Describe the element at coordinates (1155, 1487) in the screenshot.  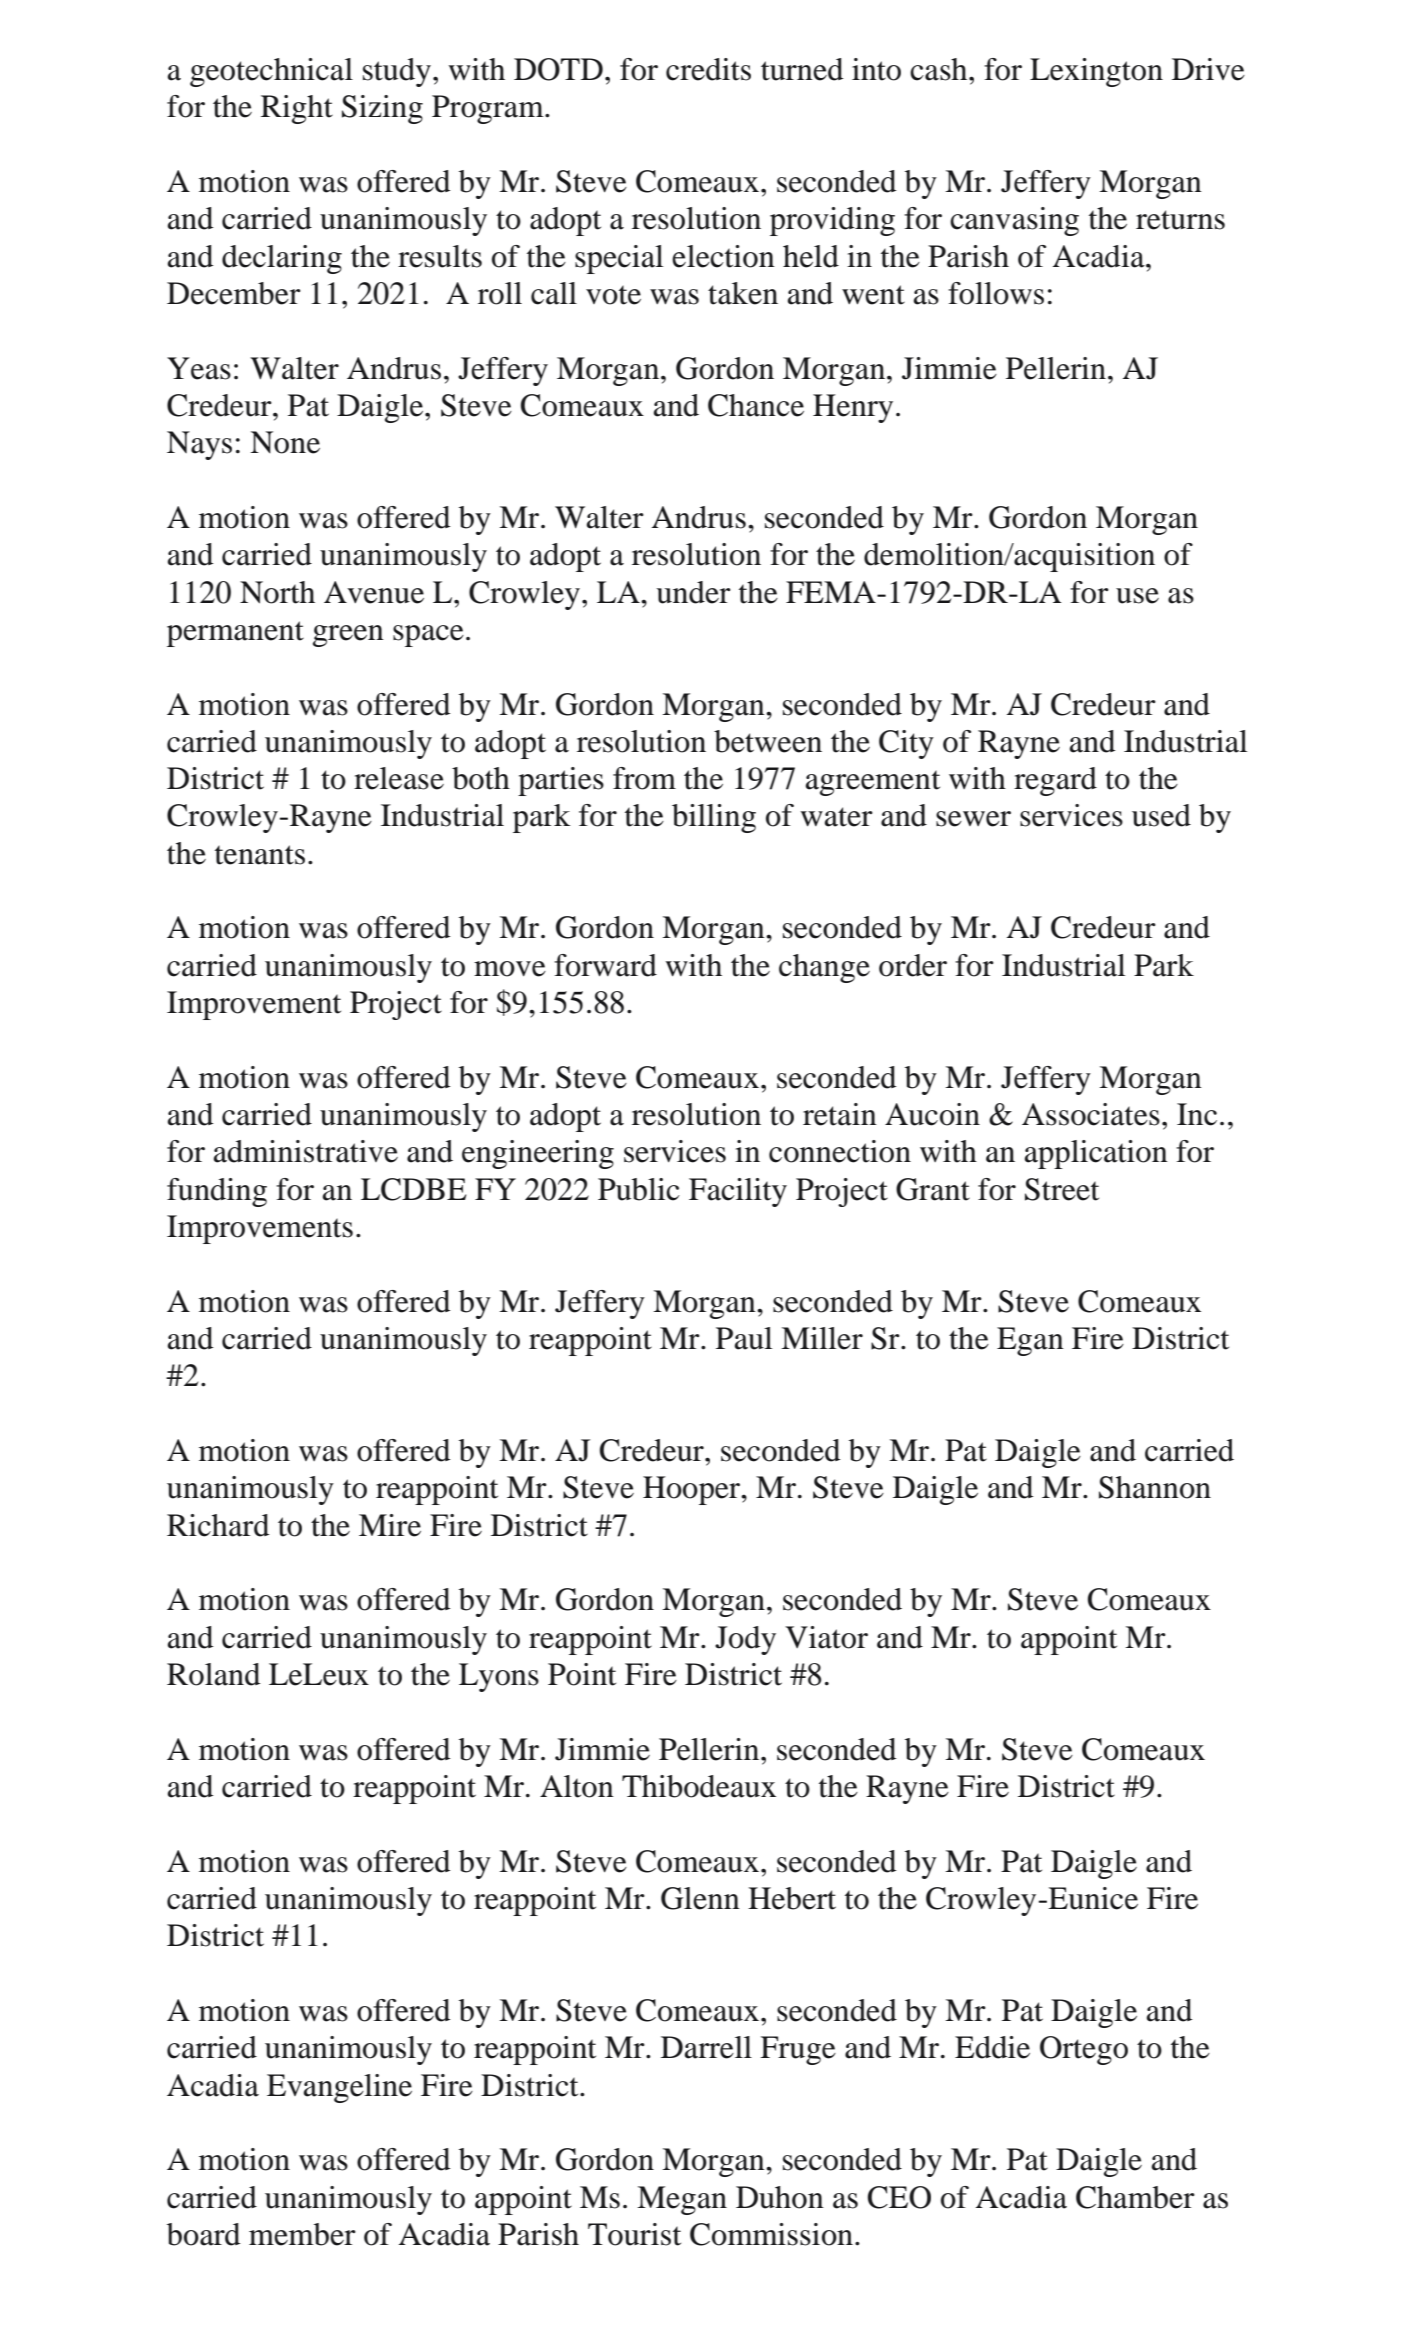
I see `Shannon` at that location.
